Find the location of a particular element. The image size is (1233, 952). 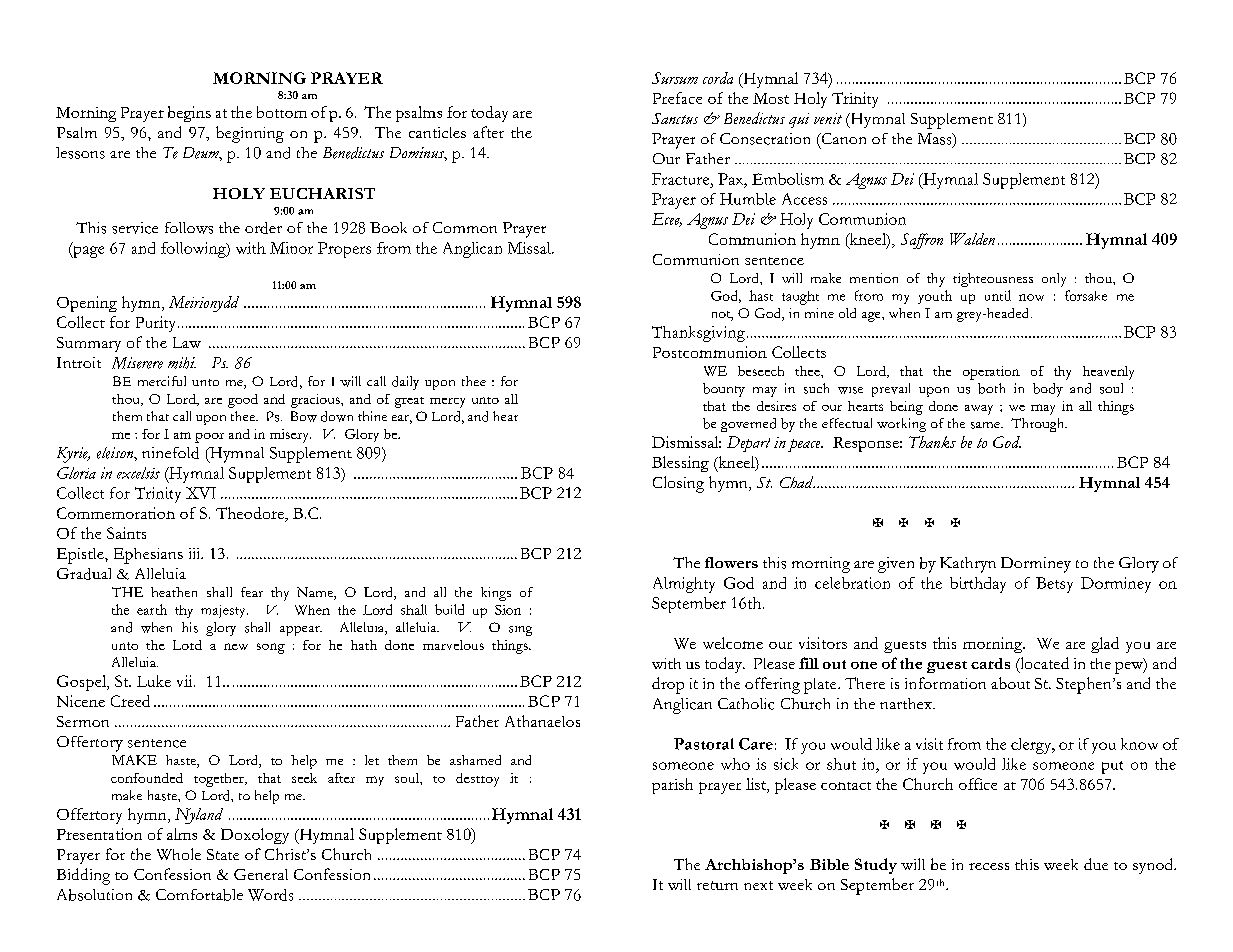

recess is located at coordinates (989, 866).
